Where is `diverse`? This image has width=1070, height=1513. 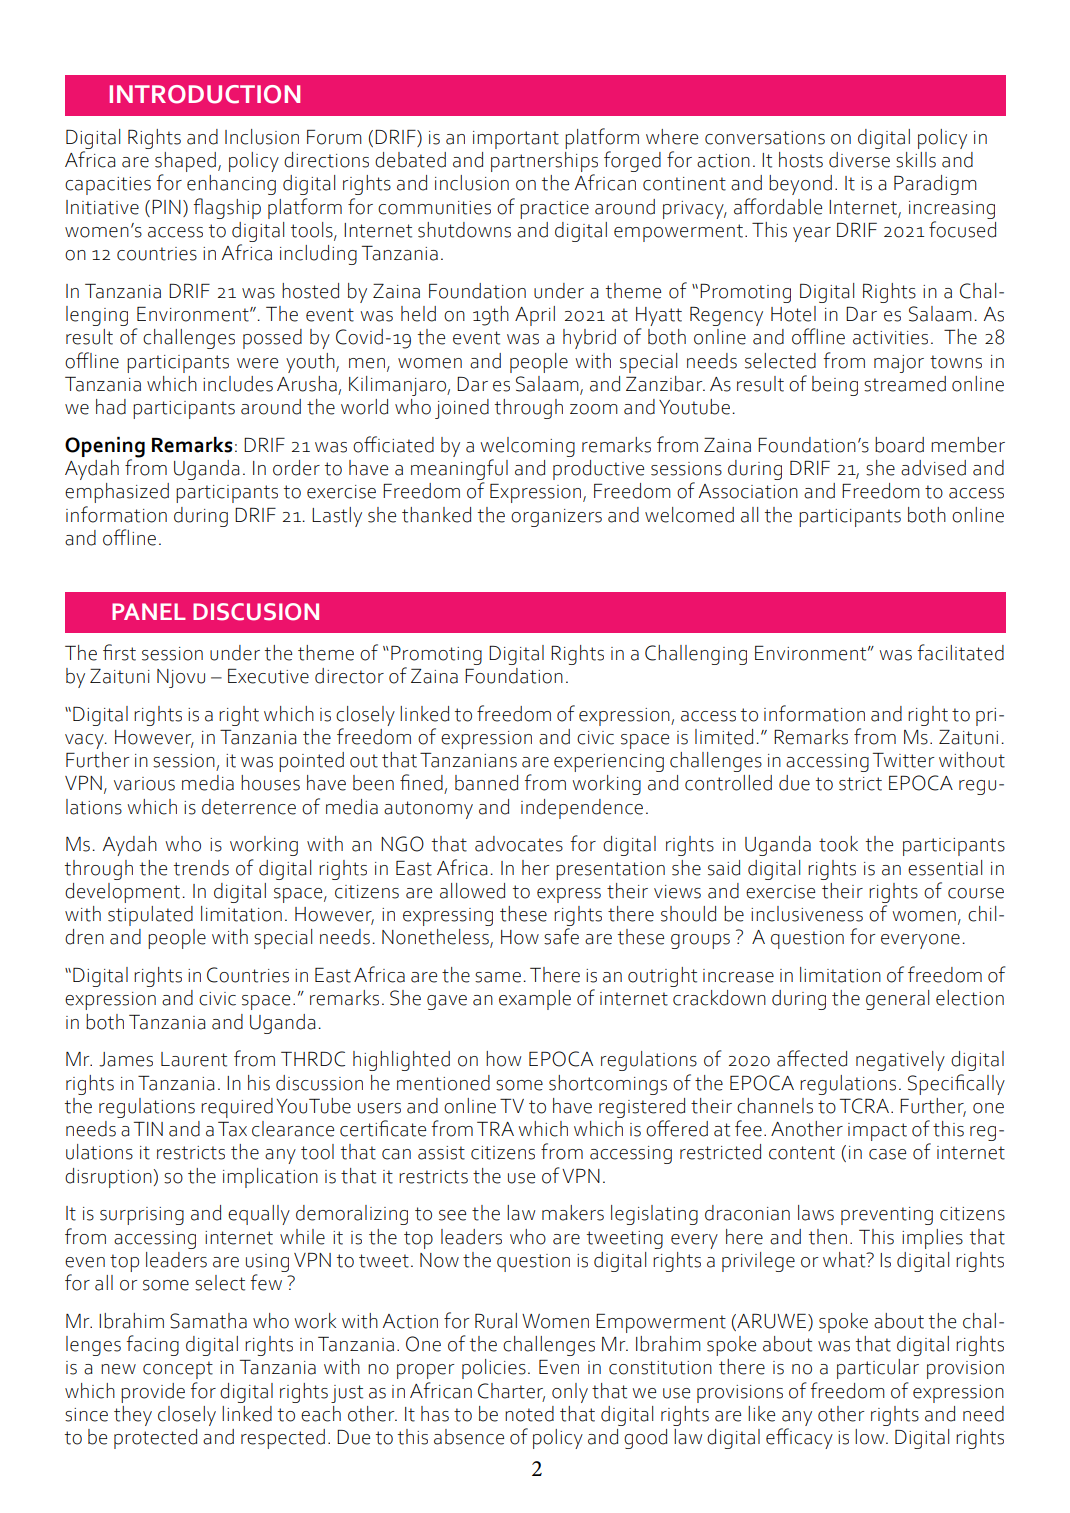
diverse is located at coordinates (859, 160).
